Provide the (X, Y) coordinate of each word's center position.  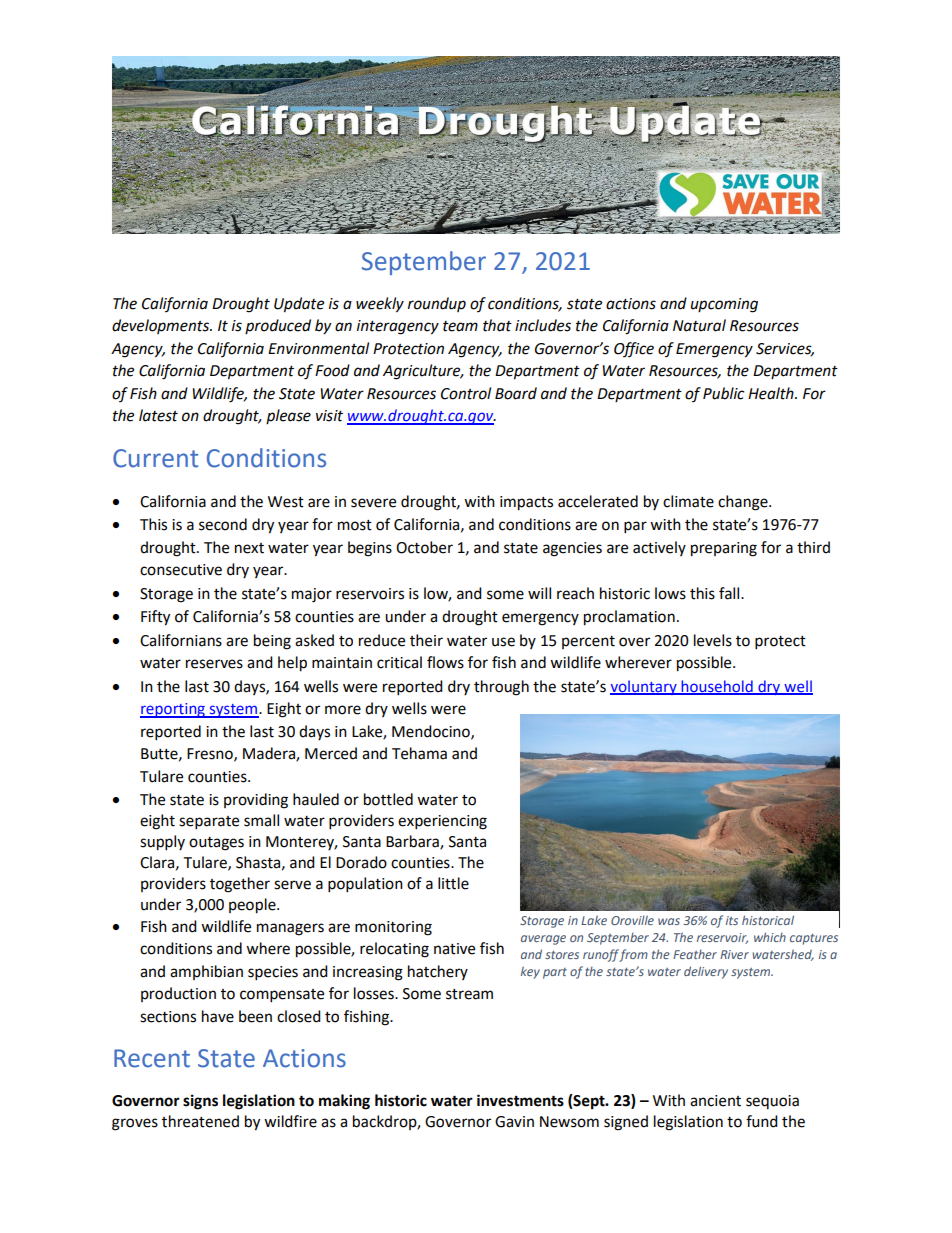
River (734, 954)
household (717, 687)
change (744, 503)
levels (713, 640)
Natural (699, 325)
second (223, 524)
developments (161, 326)
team (460, 326)
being (272, 642)
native (454, 949)
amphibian (206, 972)
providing (256, 801)
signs (200, 1102)
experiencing (442, 822)
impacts (526, 503)
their (426, 640)
